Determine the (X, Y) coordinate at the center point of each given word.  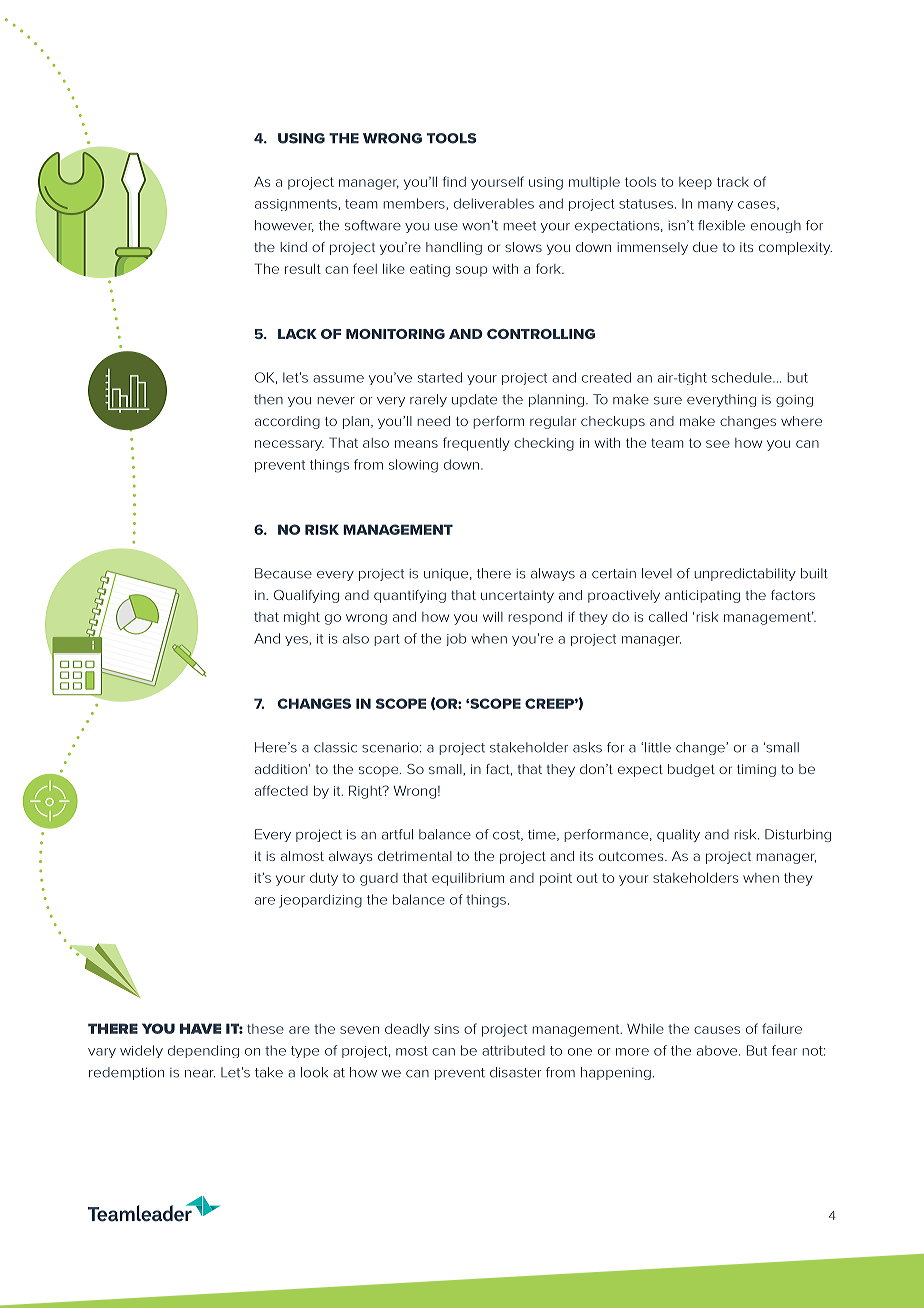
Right (366, 792)
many (715, 206)
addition (281, 769)
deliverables (494, 203)
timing (756, 770)
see (718, 444)
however (284, 226)
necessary (289, 445)
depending (203, 1051)
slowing (413, 466)
